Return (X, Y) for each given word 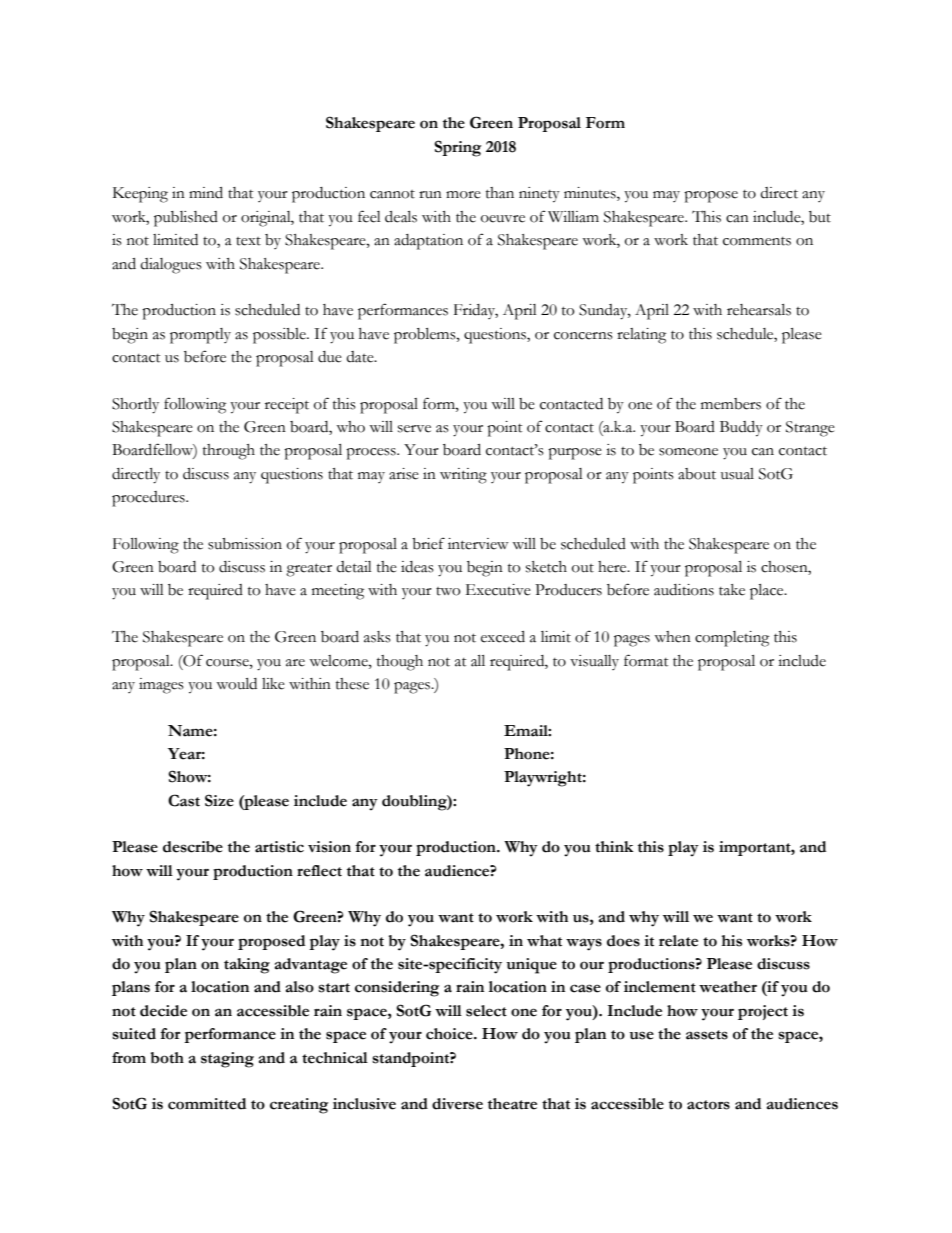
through (229, 452)
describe (193, 847)
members (731, 404)
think (614, 847)
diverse (457, 1104)
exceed (503, 637)
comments (757, 241)
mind (206, 193)
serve (414, 429)
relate (678, 941)
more (463, 195)
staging (227, 1060)
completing (732, 639)
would (236, 684)
